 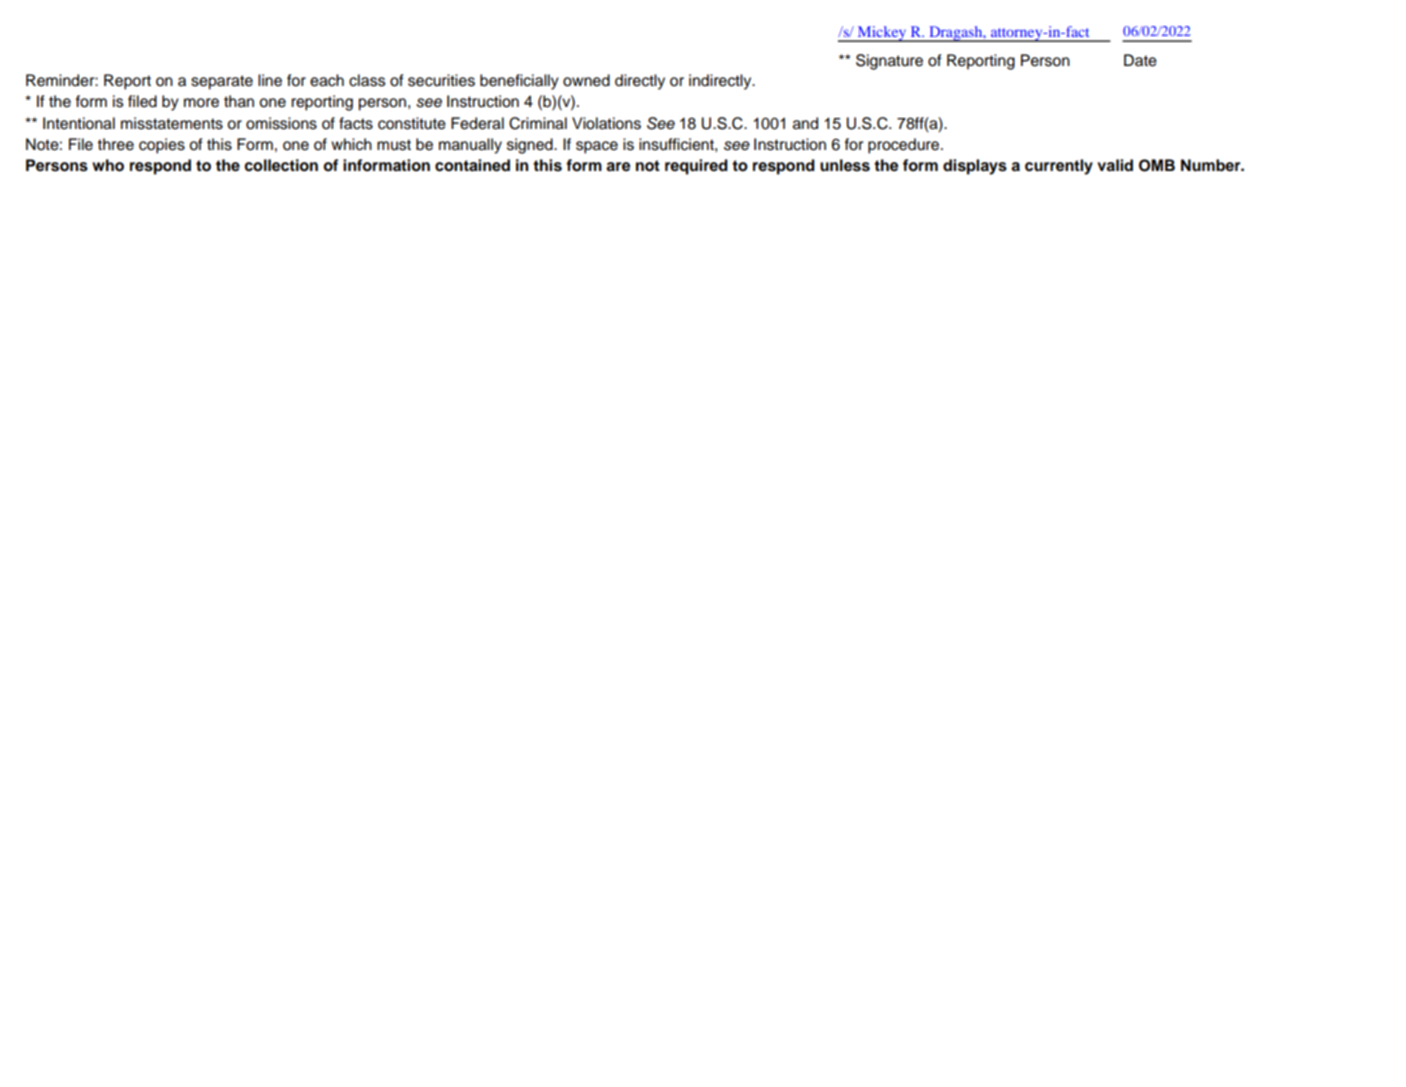 What do you see at coordinates (805, 123) in the document?
I see `and` at bounding box center [805, 123].
